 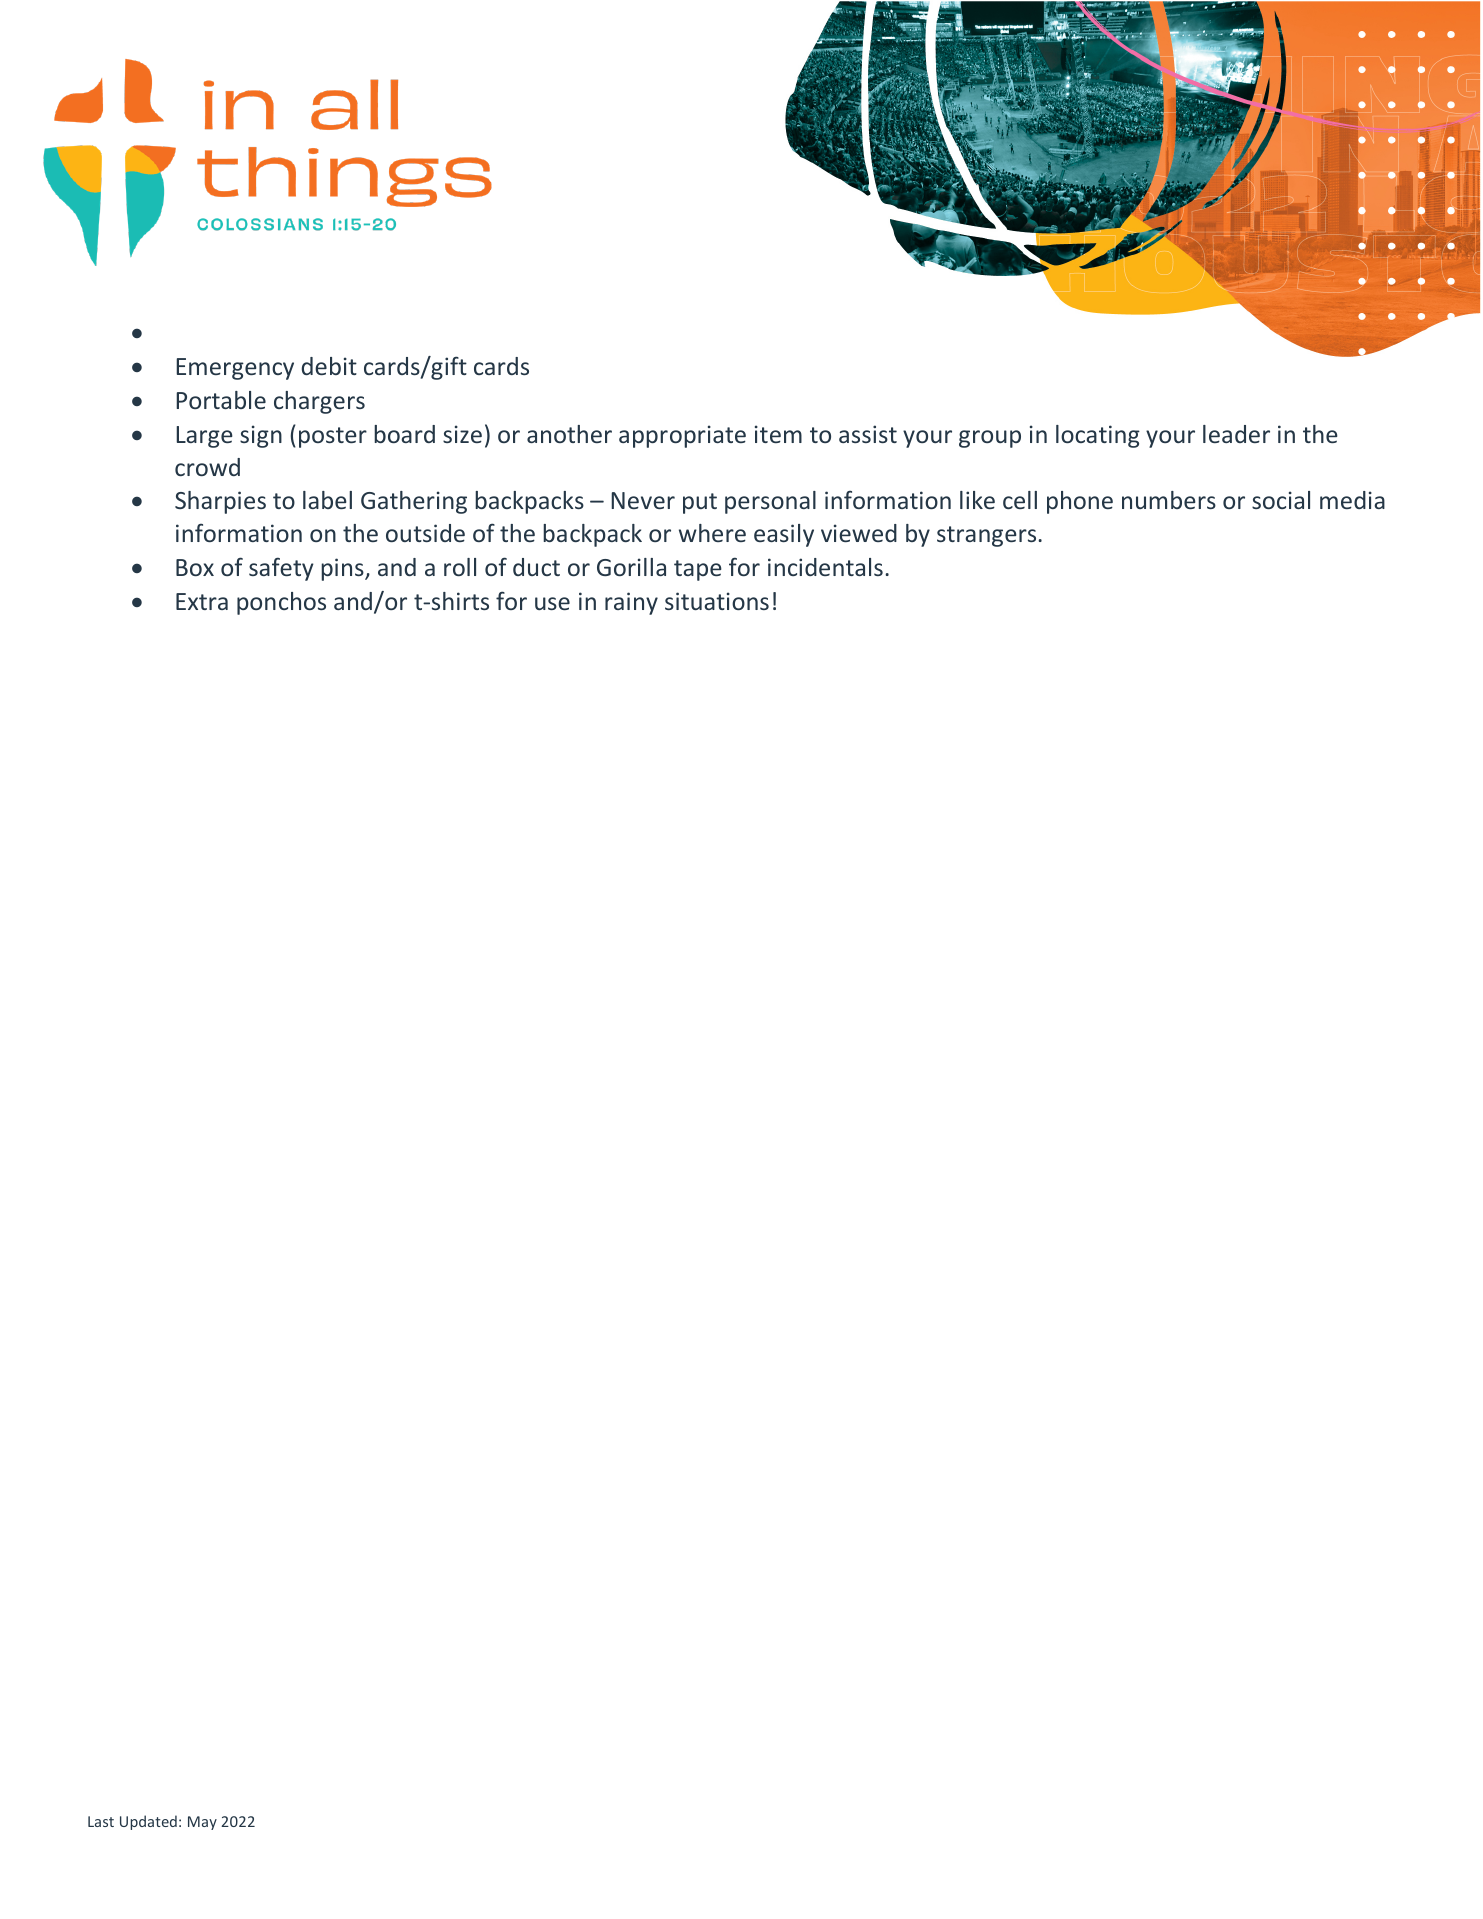 What do you see at coordinates (698, 570) in the screenshot?
I see `tape` at bounding box center [698, 570].
